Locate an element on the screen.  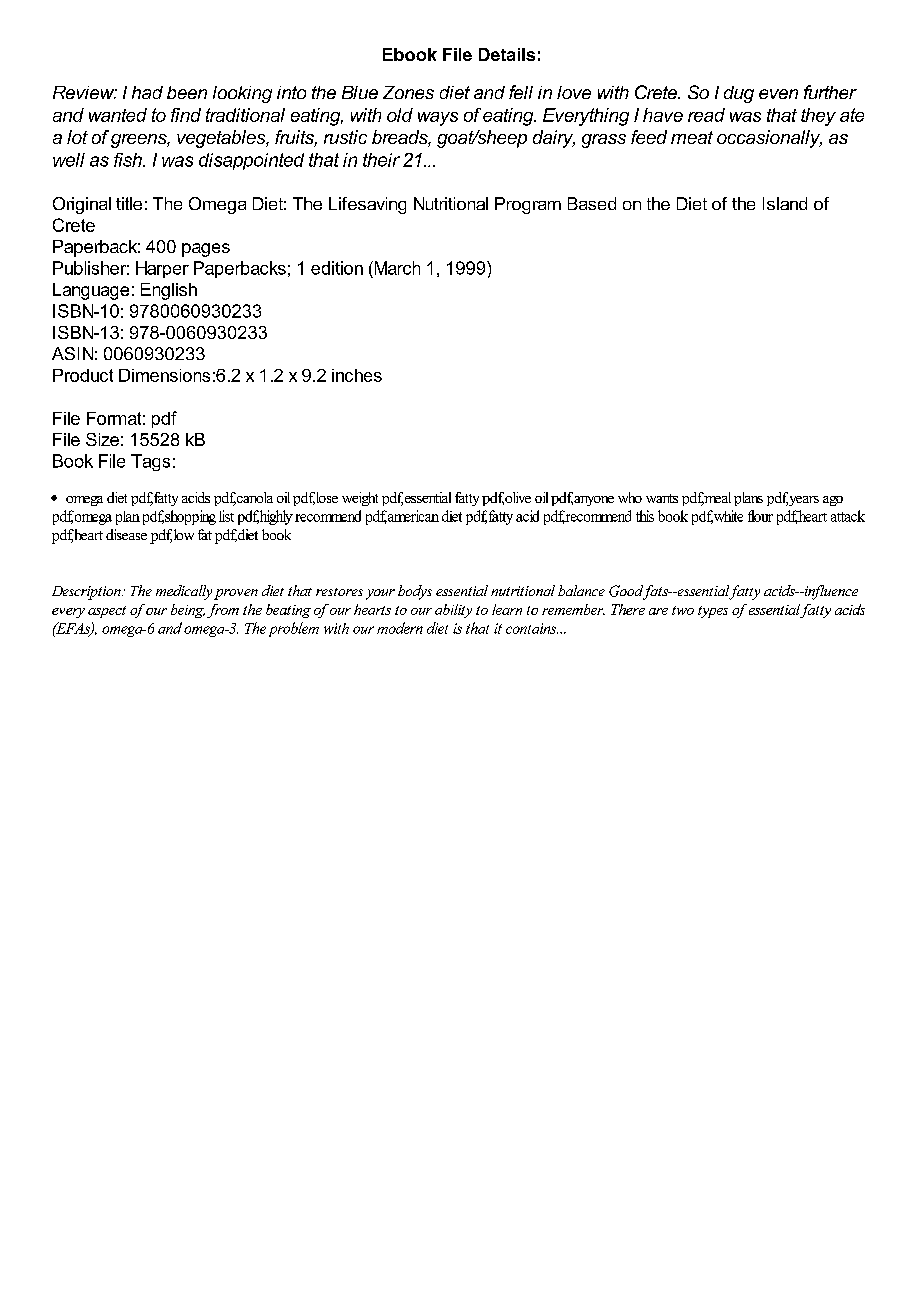
wants is located at coordinates (662, 498).
